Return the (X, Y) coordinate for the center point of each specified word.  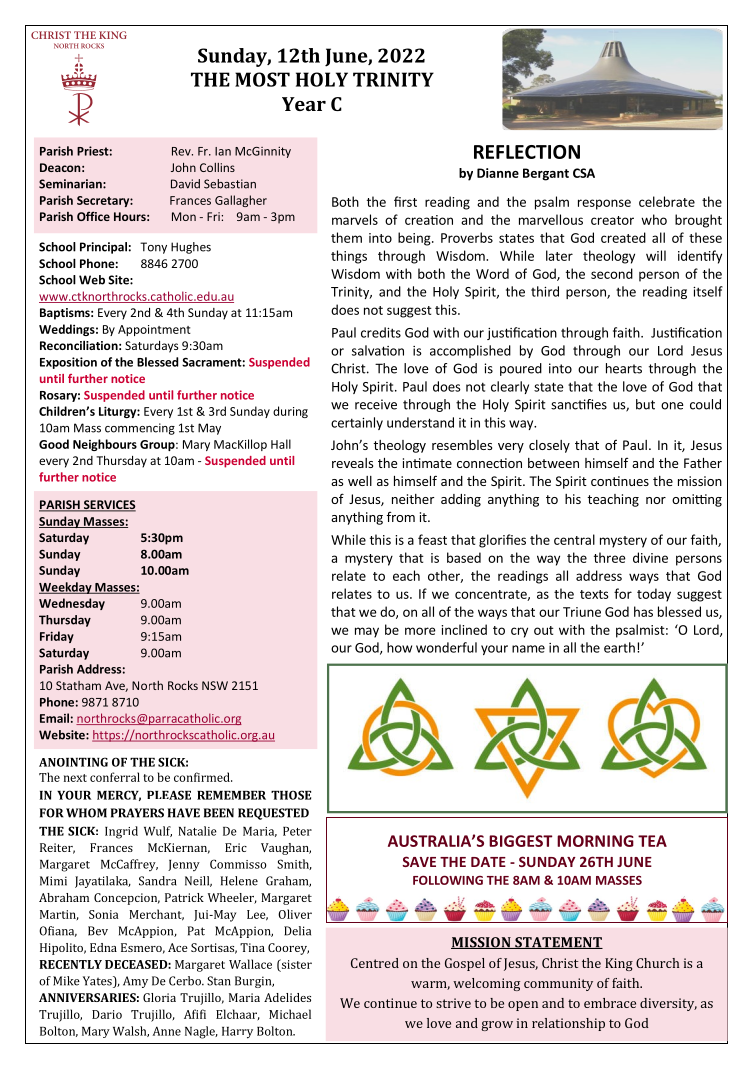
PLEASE (169, 795)
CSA (584, 173)
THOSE (291, 795)
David (185, 184)
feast (432, 539)
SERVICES (108, 506)
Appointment (154, 330)
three (610, 557)
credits (381, 332)
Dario (107, 1014)
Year (304, 104)
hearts (624, 368)
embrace (610, 1003)
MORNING (595, 841)
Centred (375, 963)
